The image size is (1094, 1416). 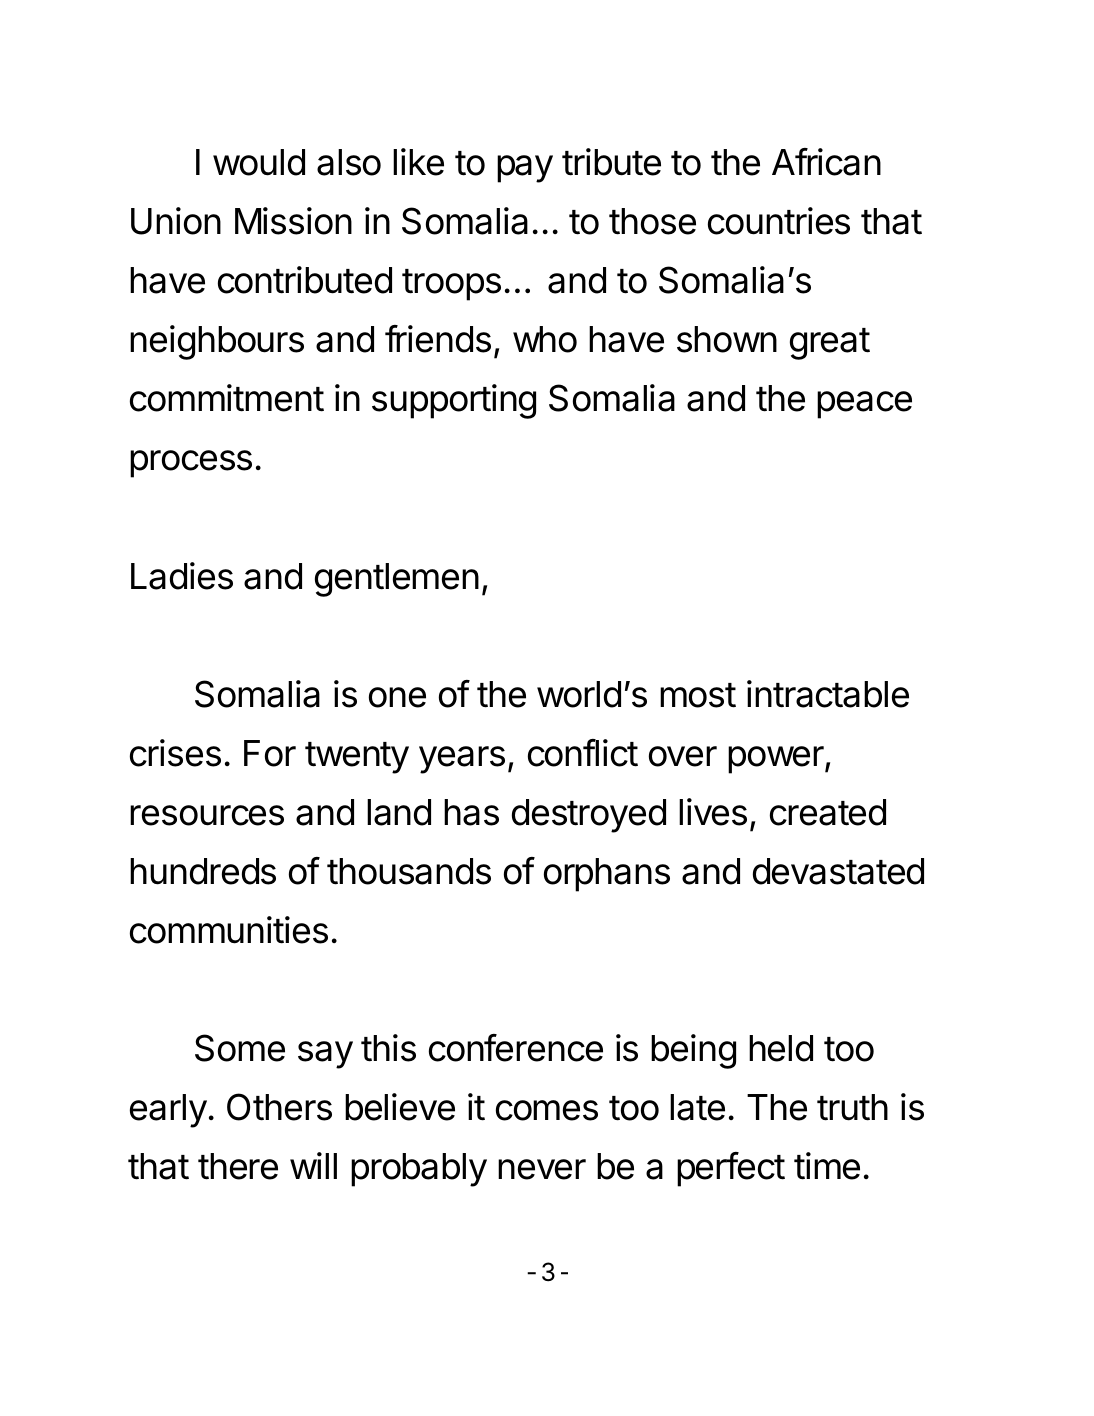 What do you see at coordinates (238, 1166) in the document?
I see `there` at bounding box center [238, 1166].
